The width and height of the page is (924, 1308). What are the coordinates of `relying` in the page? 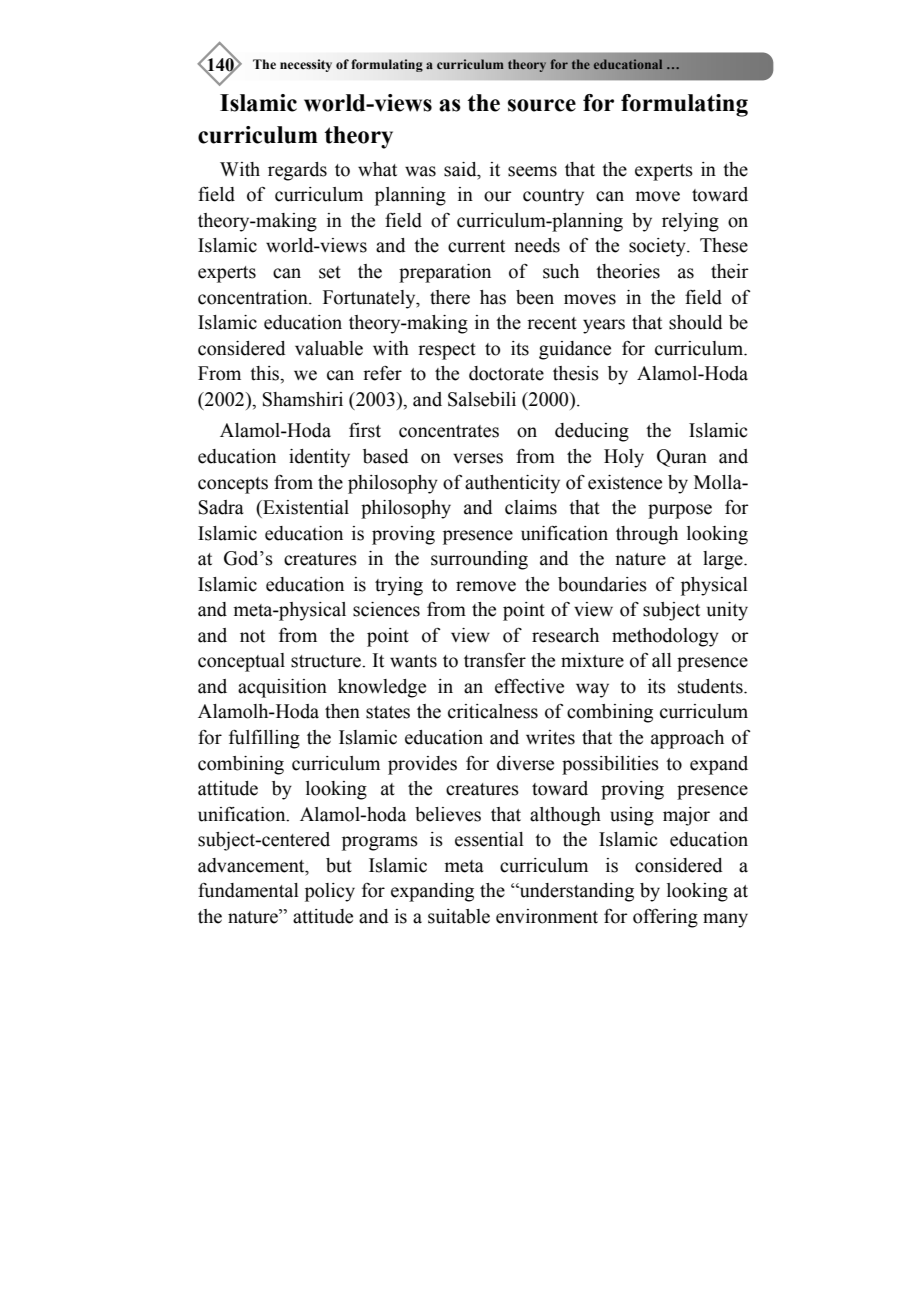 It's located at (690, 222).
